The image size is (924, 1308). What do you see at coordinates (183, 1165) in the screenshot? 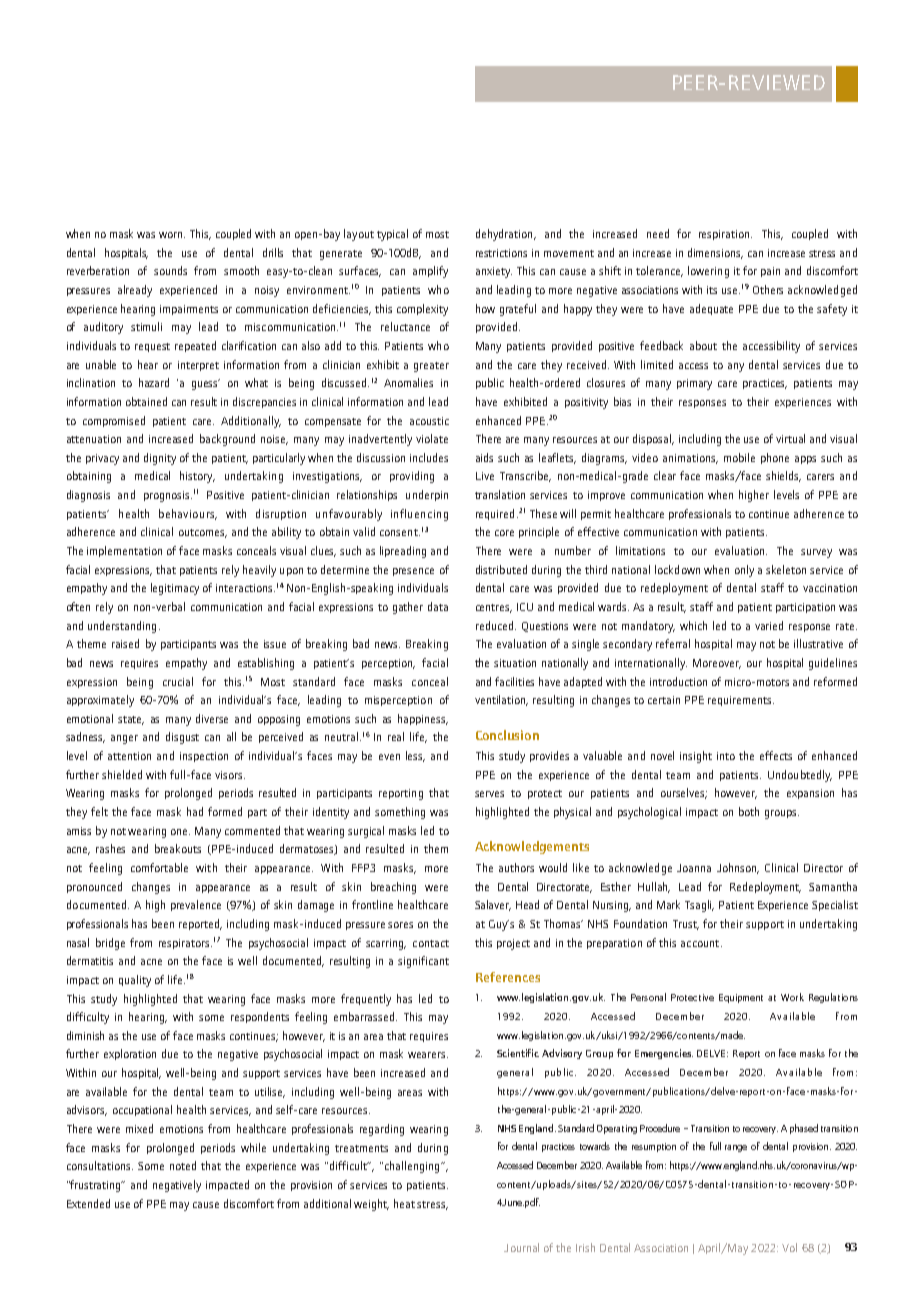
I see `noted` at bounding box center [183, 1165].
